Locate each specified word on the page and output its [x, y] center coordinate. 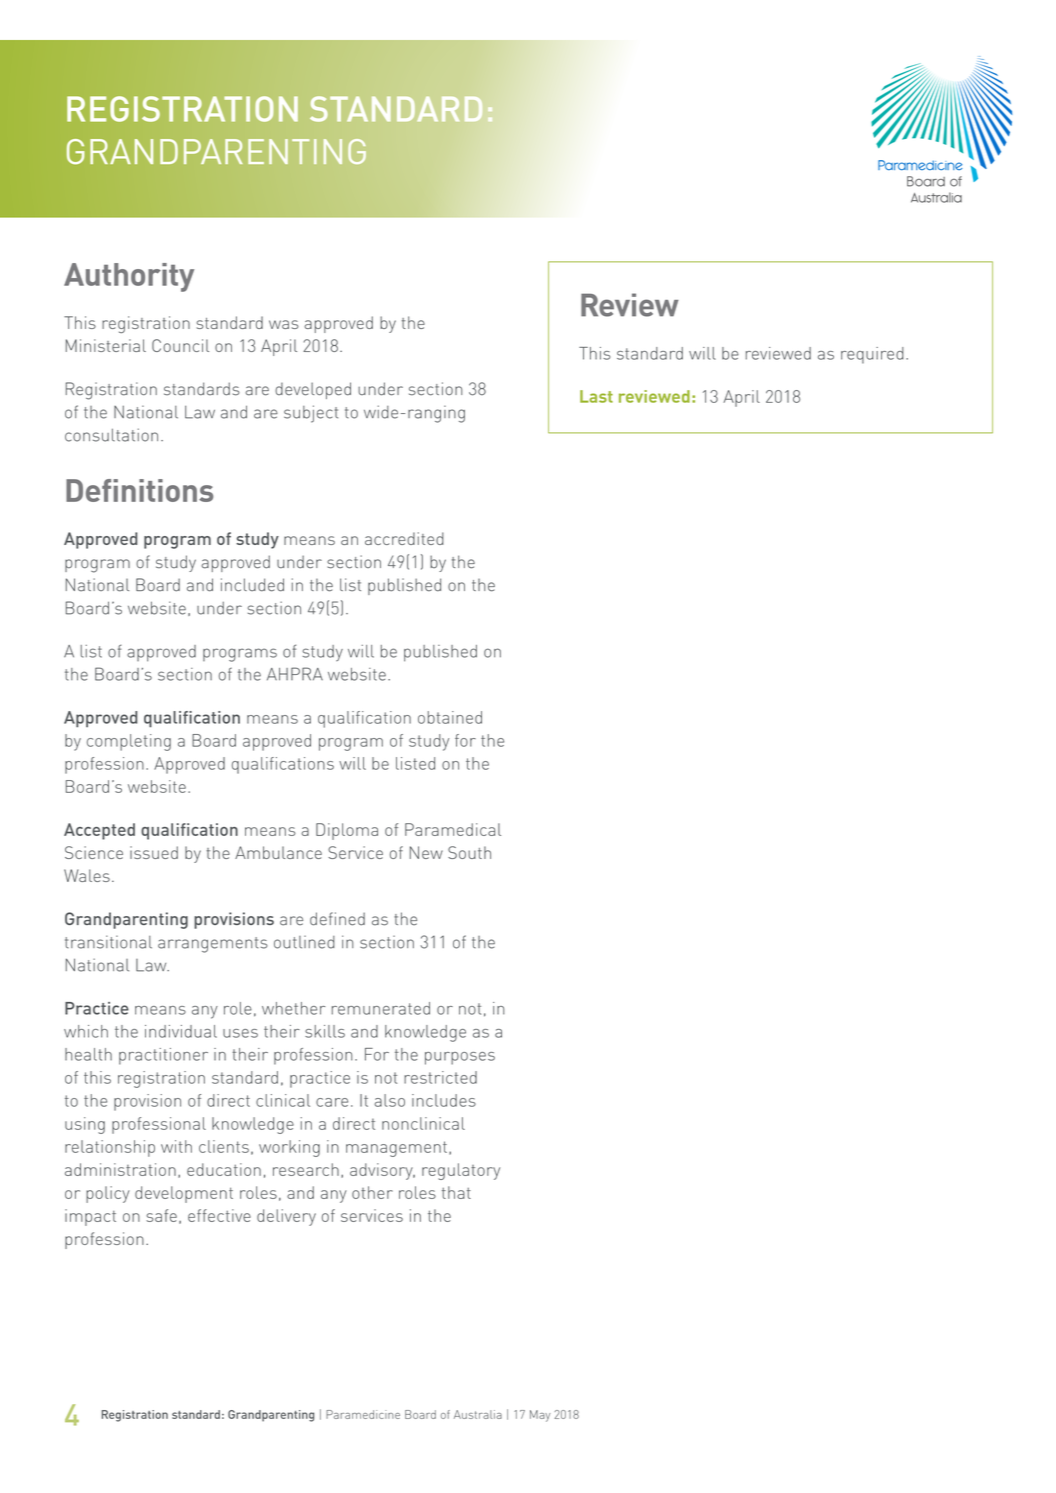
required [872, 355]
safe [161, 1215]
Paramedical [453, 829]
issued [154, 852]
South [469, 852]
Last [596, 396]
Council [180, 345]
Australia [478, 1414]
